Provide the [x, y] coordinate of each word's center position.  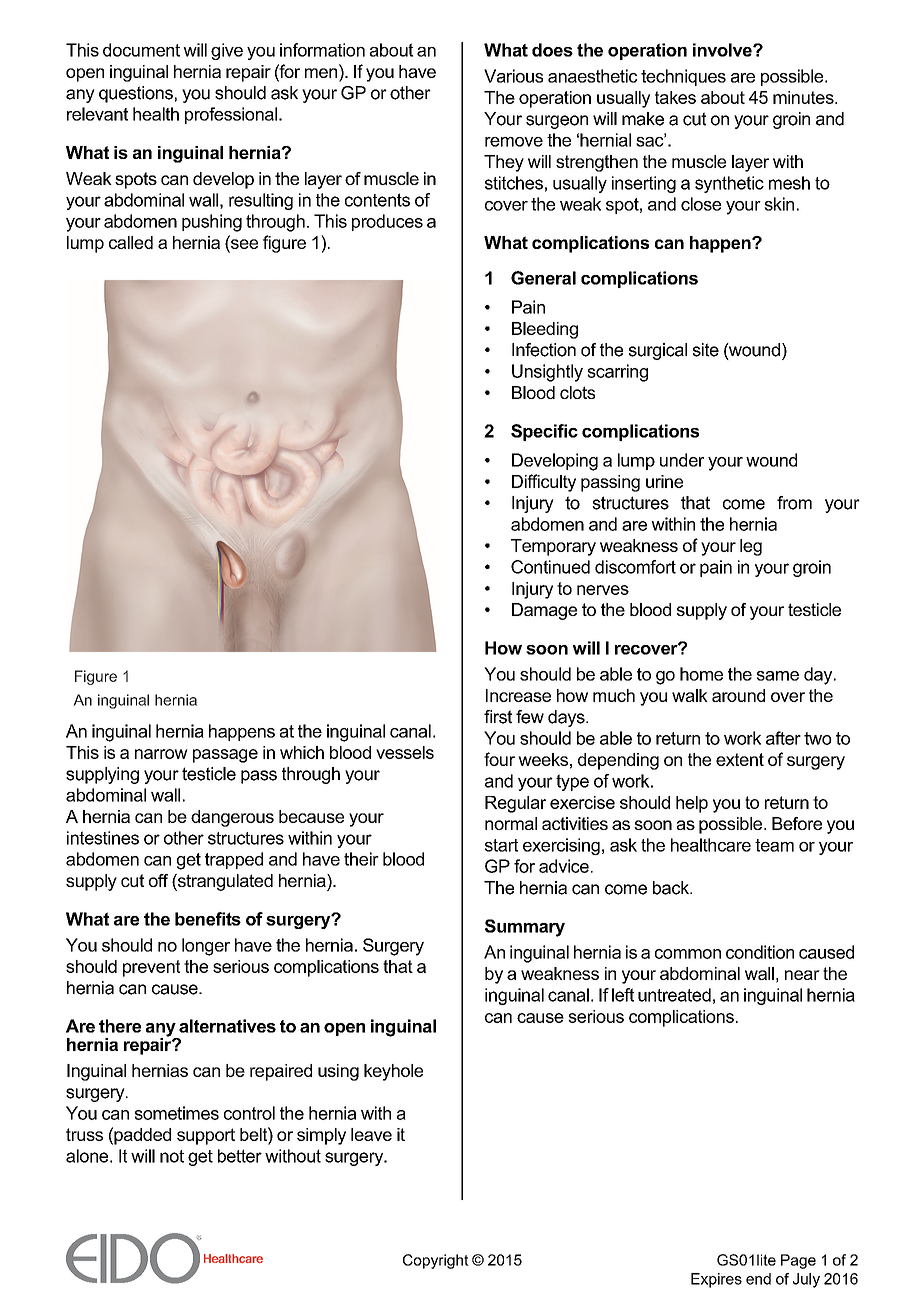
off [158, 880]
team [774, 845]
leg [751, 547]
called [131, 242]
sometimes [177, 1113]
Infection [544, 350]
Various [513, 76]
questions [136, 94]
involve [723, 50]
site [706, 350]
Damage [544, 611]
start [501, 845]
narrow [161, 754]
